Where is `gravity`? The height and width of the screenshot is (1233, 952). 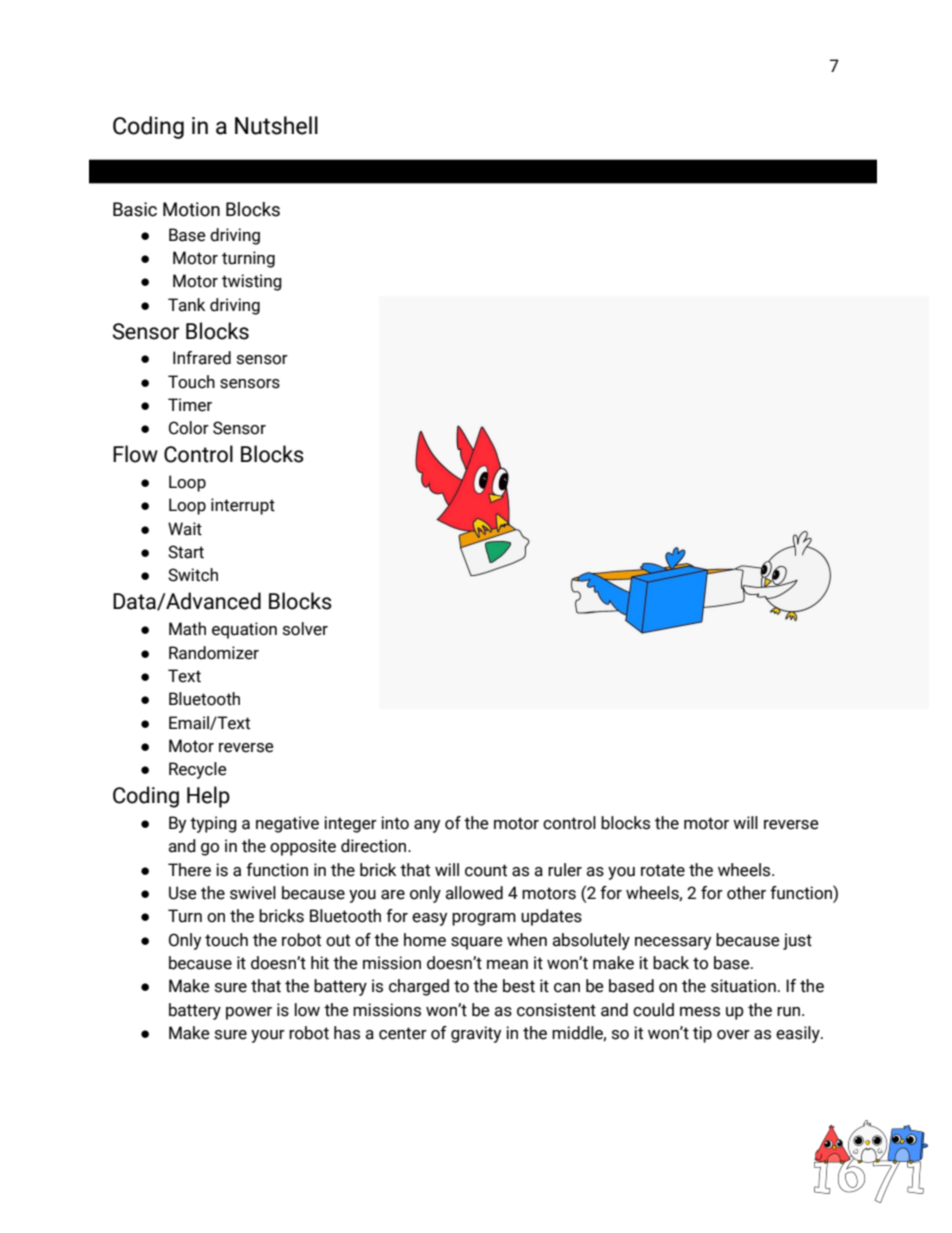 gravity is located at coordinates (476, 1034).
